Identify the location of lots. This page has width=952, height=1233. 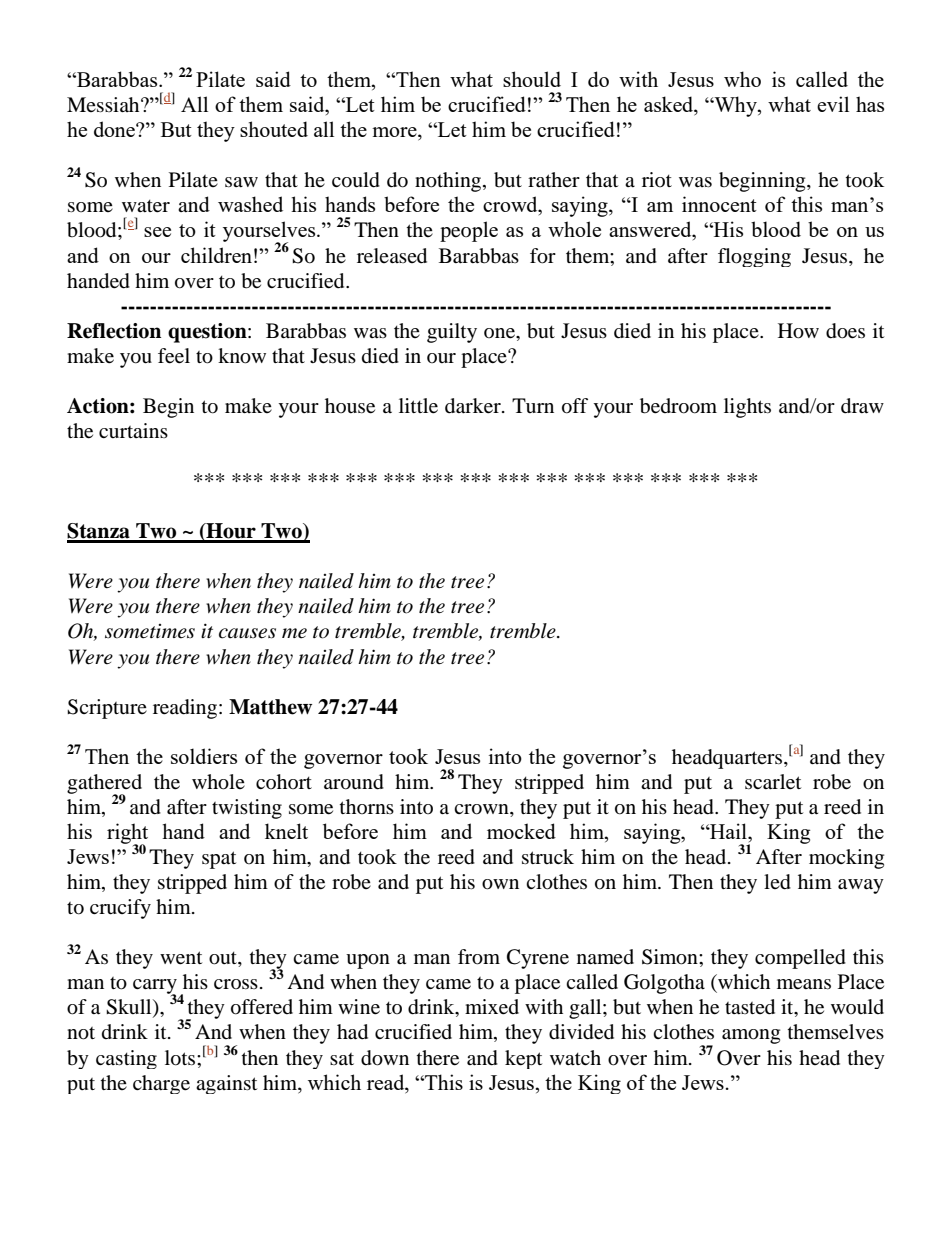
(181, 1058).
